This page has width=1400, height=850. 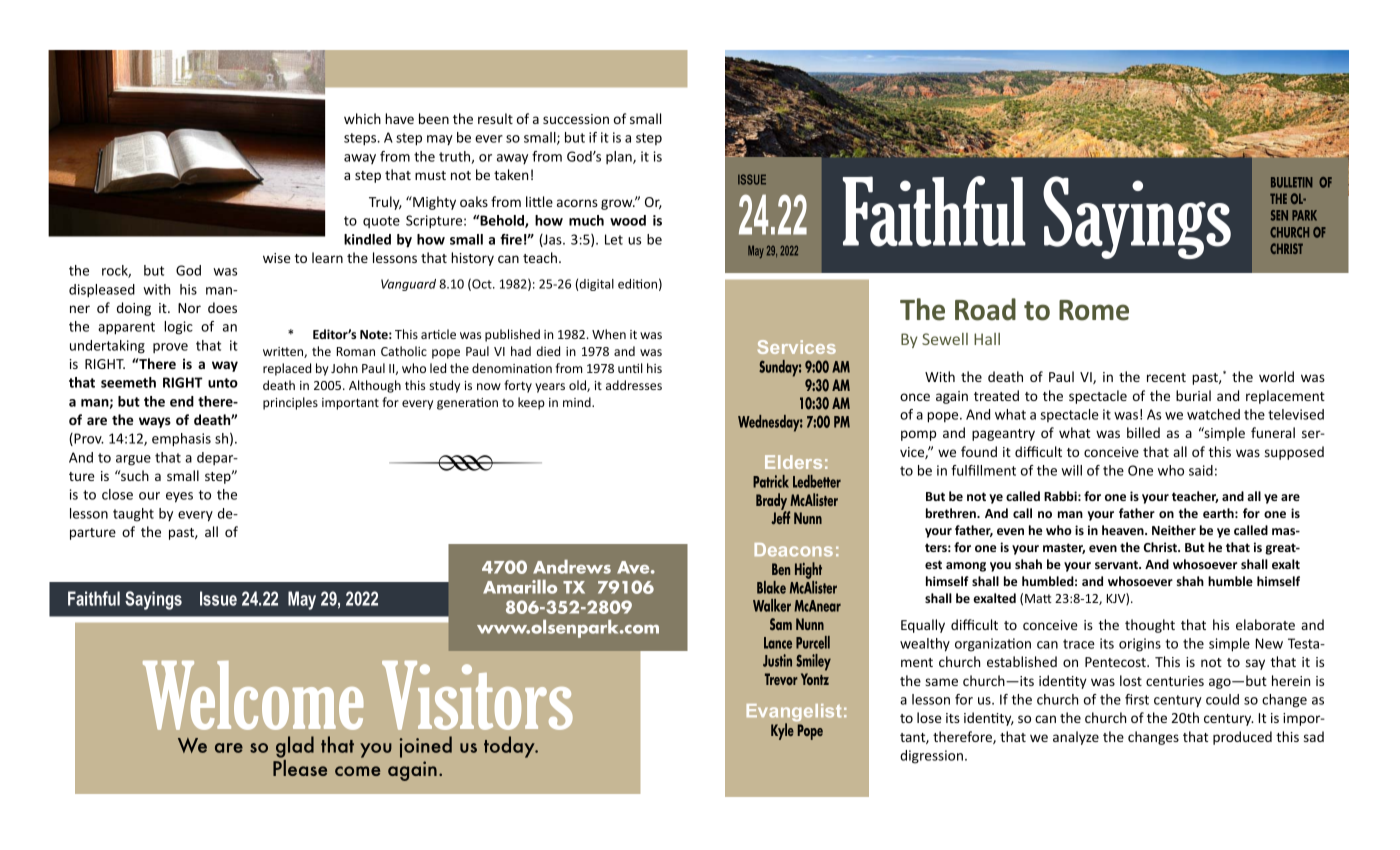 What do you see at coordinates (793, 462) in the page?
I see `Elders` at bounding box center [793, 462].
